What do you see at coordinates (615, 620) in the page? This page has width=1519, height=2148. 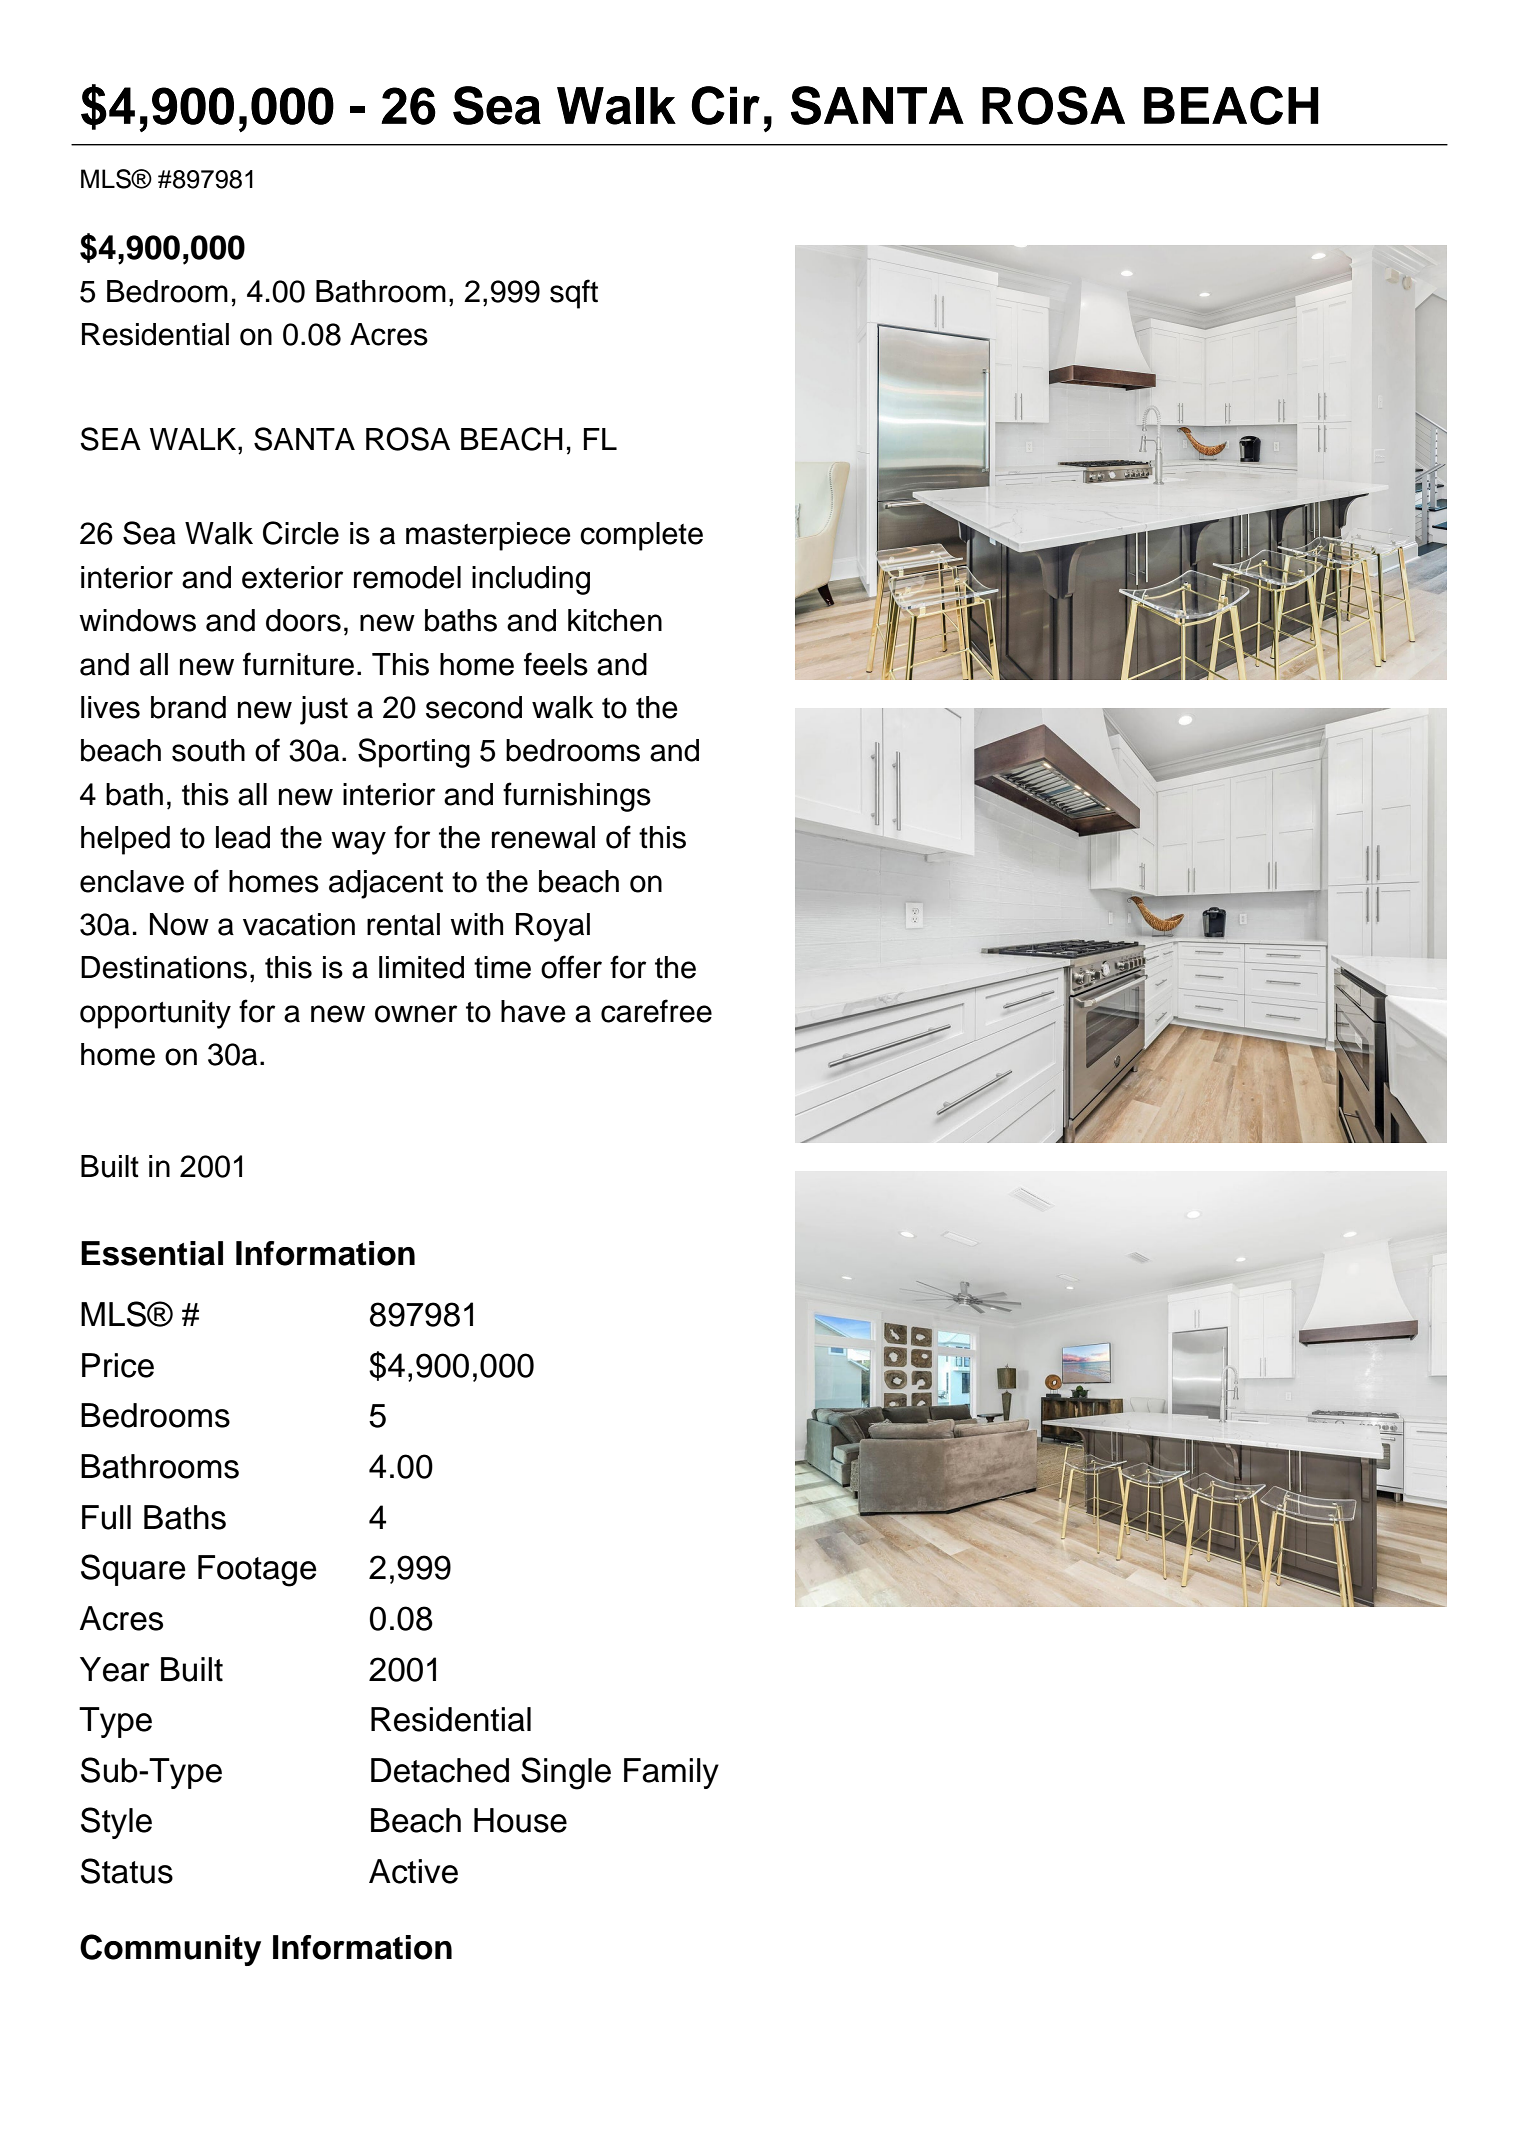 I see `kitchen` at bounding box center [615, 620].
